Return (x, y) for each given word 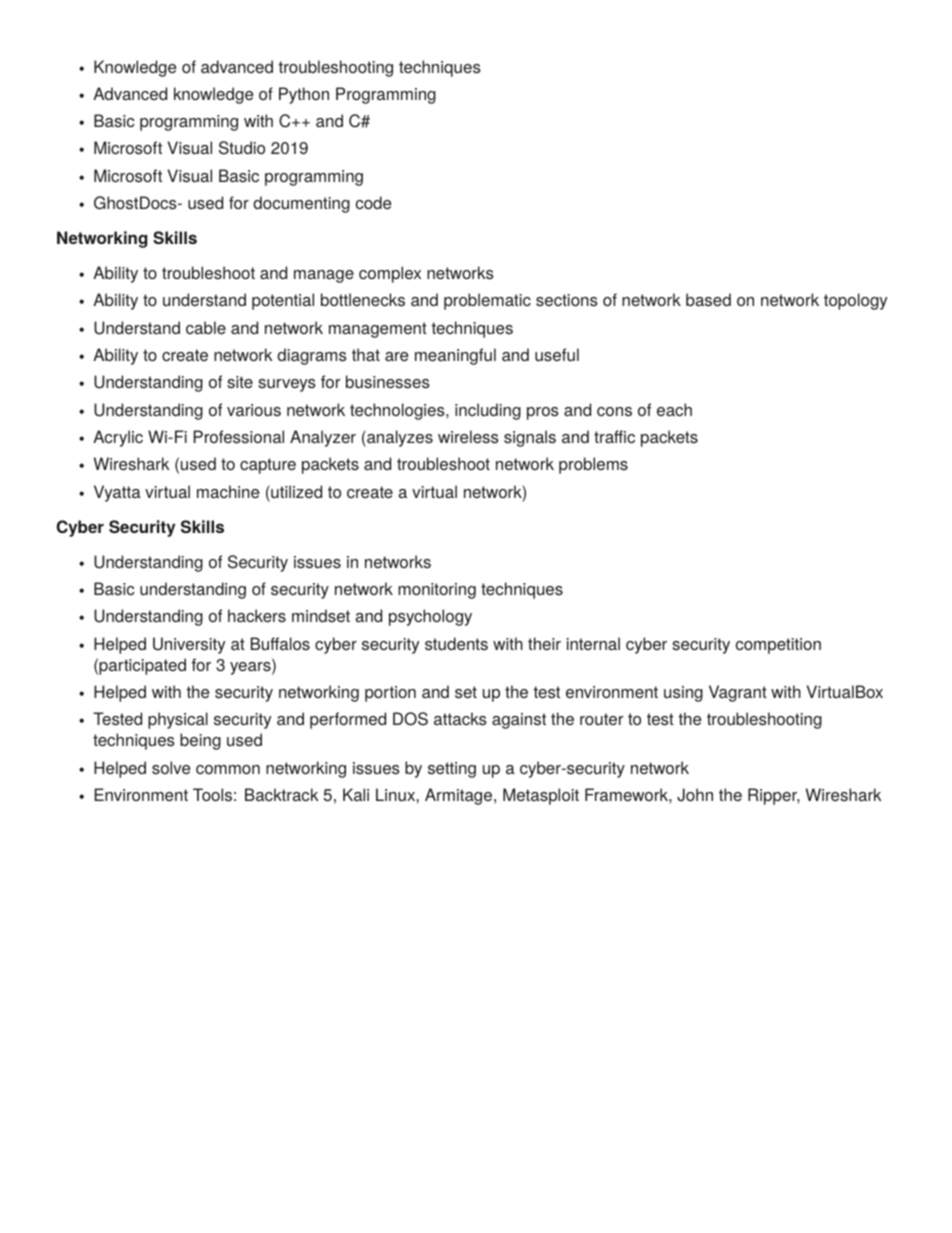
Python (304, 95)
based (708, 300)
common (228, 769)
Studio (242, 148)
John (695, 795)
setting (452, 770)
